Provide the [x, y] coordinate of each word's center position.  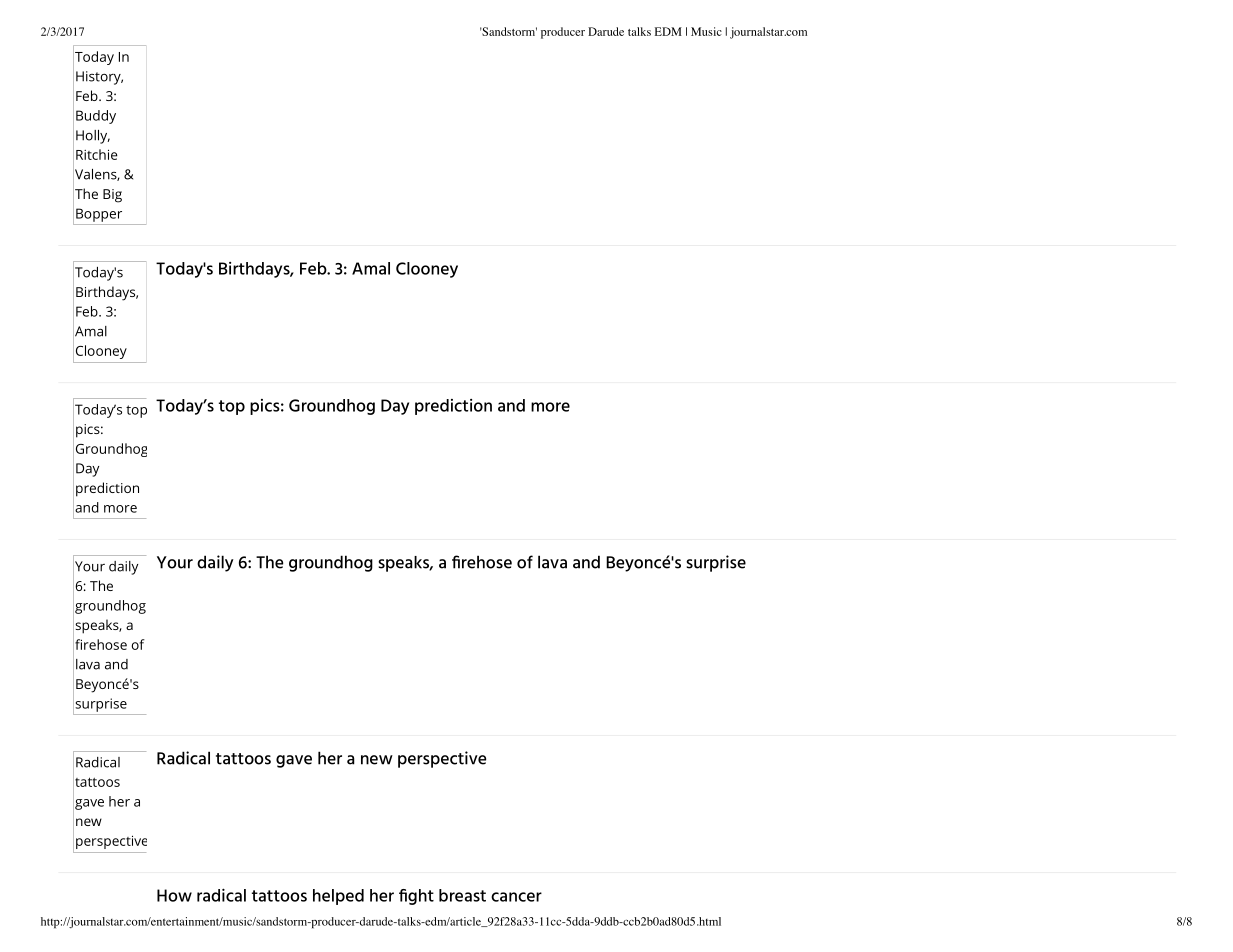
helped [338, 897]
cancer [516, 897]
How [174, 895]
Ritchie [97, 154]
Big [112, 196]
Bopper [99, 215]
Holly [93, 137]
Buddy [96, 117]
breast [462, 895]
